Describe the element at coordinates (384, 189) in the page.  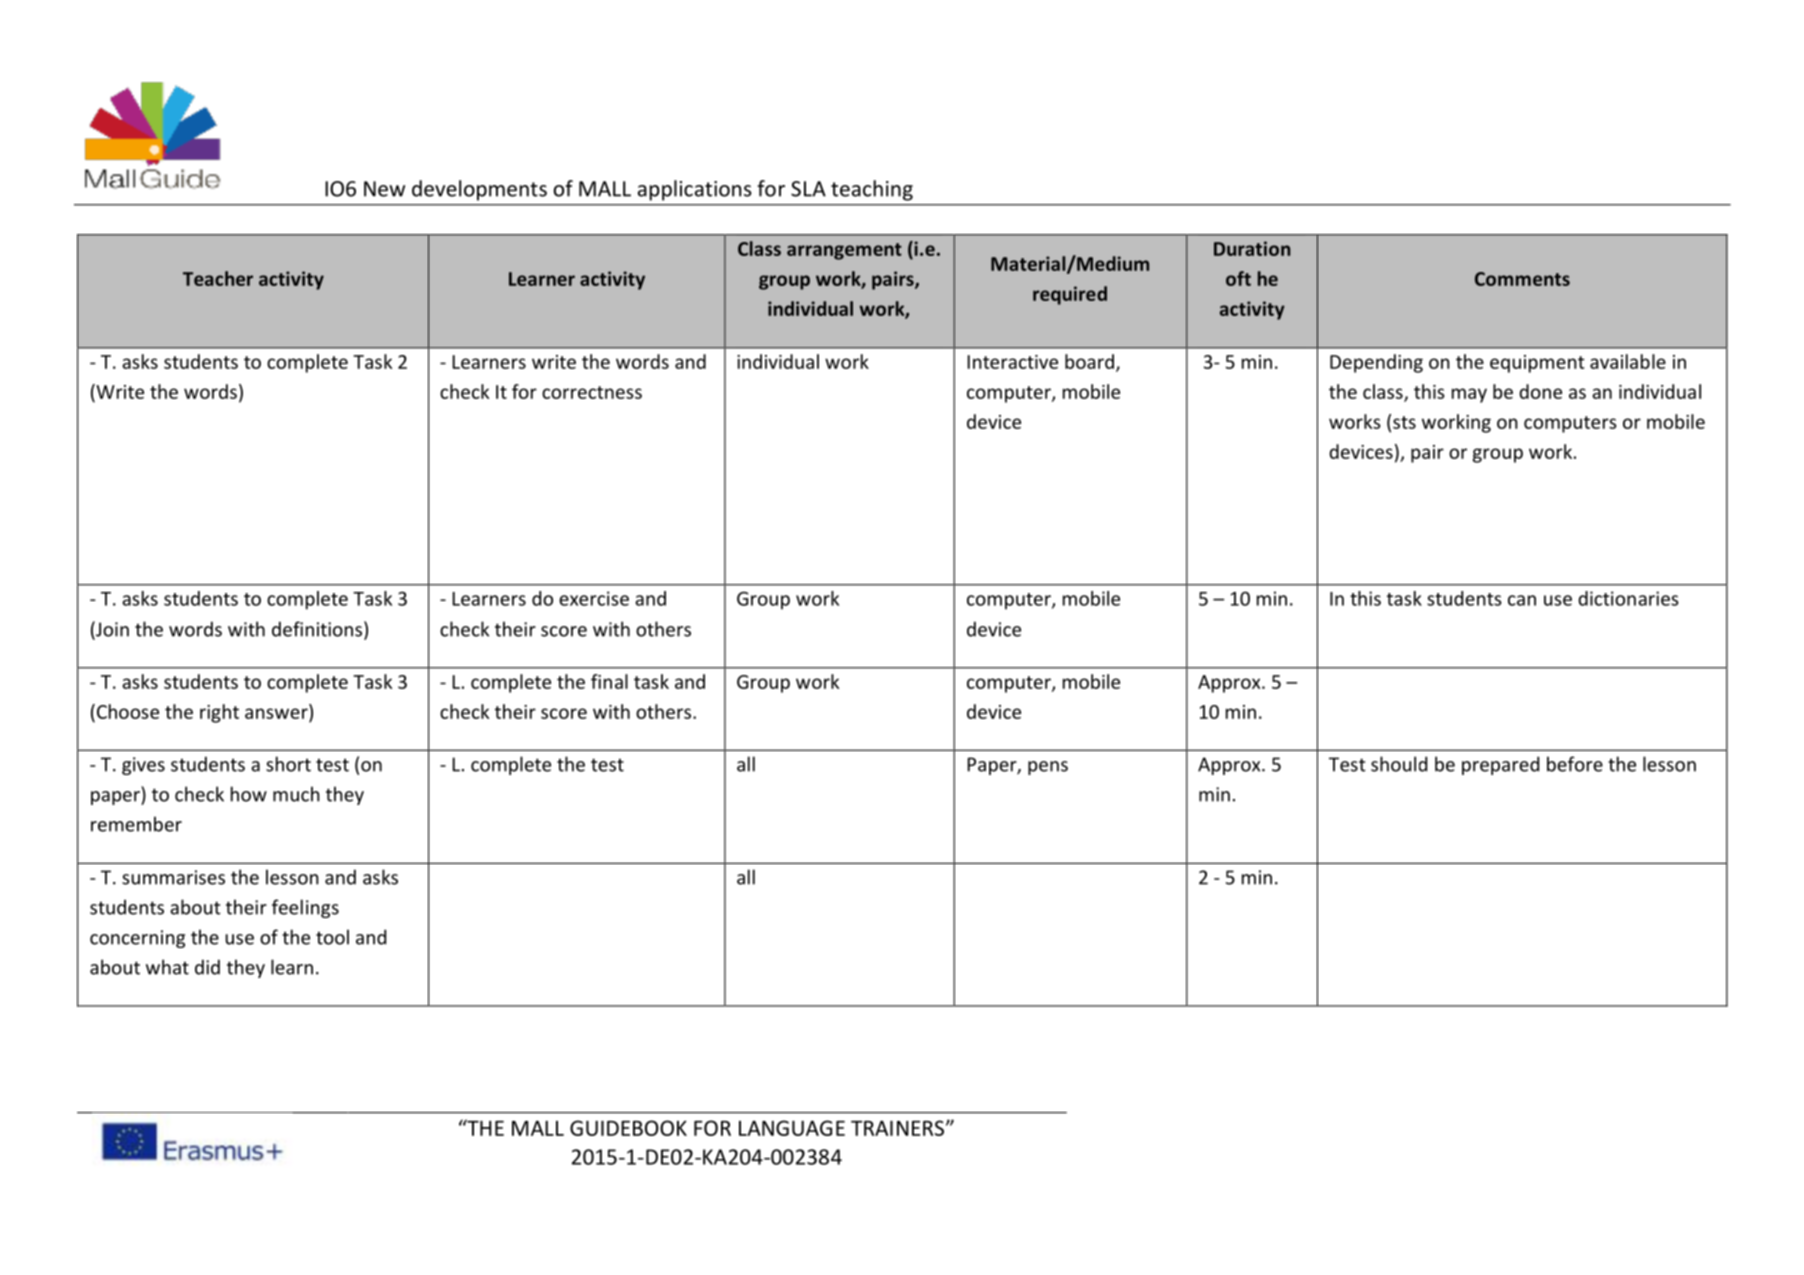
I see `New` at that location.
